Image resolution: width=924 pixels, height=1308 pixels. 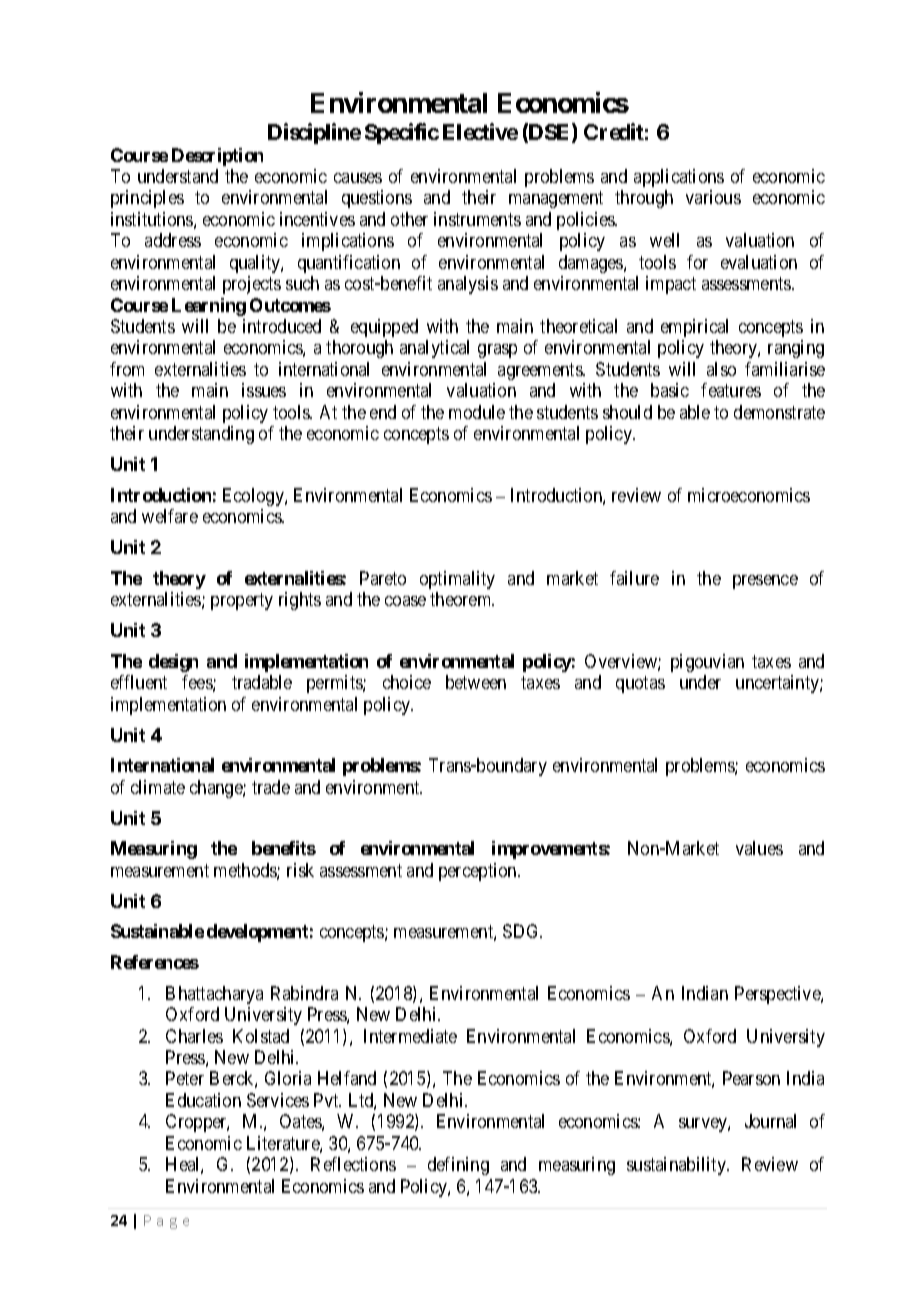 What do you see at coordinates (458, 1166) in the screenshot?
I see `defining` at bounding box center [458, 1166].
